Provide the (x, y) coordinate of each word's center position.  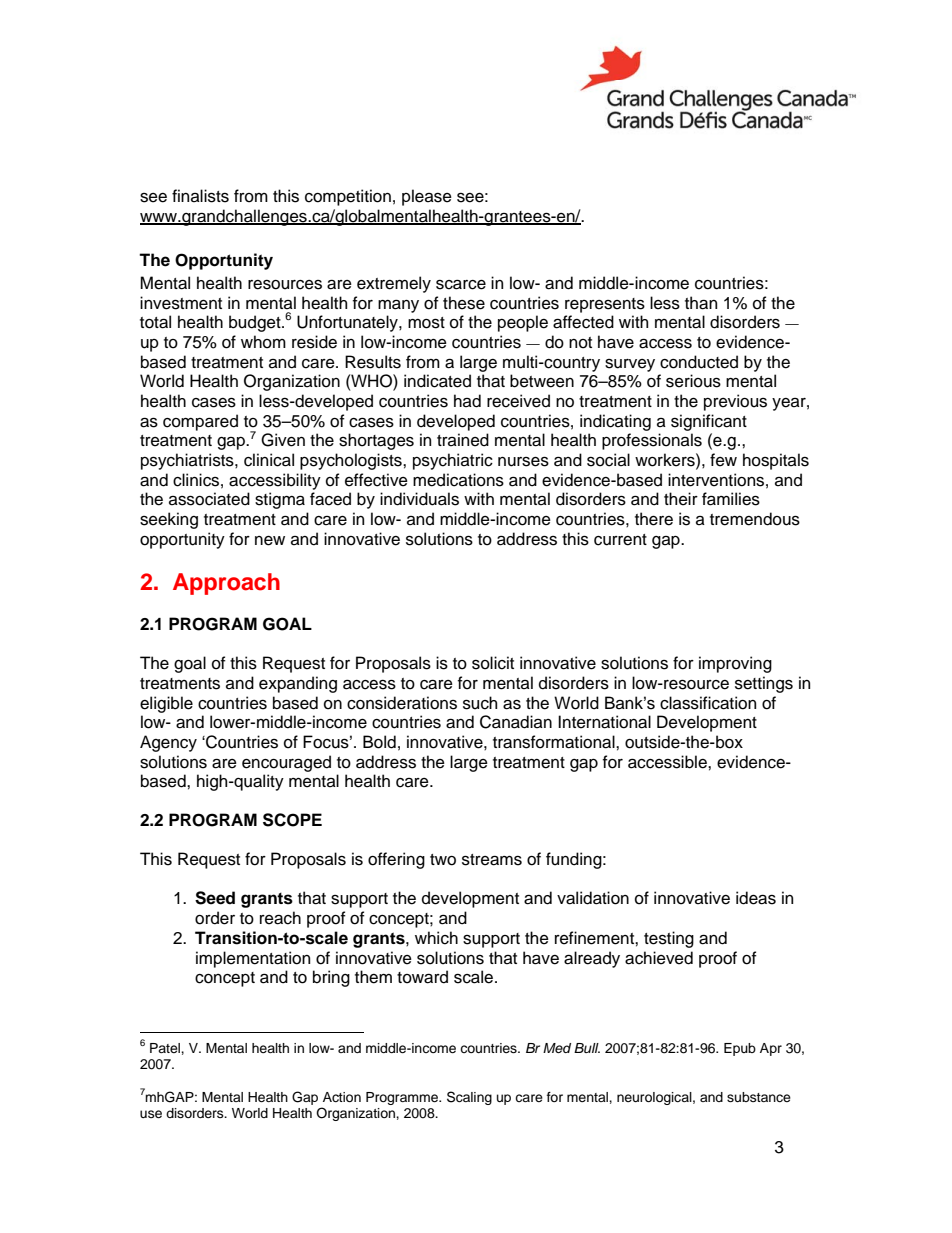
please (427, 197)
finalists (200, 196)
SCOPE (292, 820)
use (151, 1114)
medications (458, 480)
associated (209, 499)
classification (708, 703)
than (701, 303)
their (681, 499)
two (443, 860)
